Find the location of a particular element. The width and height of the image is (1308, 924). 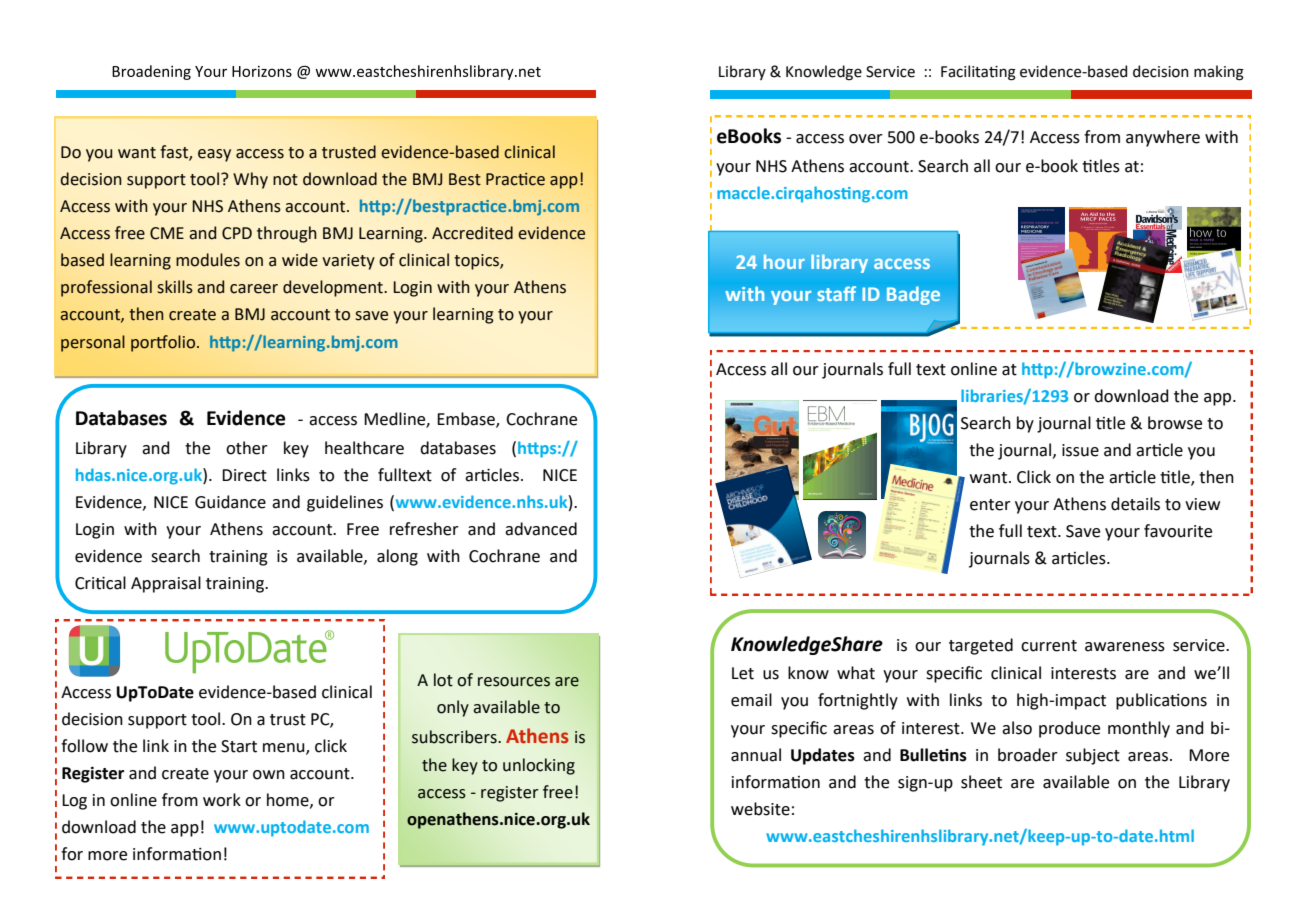

Appraisal is located at coordinates (166, 584).
